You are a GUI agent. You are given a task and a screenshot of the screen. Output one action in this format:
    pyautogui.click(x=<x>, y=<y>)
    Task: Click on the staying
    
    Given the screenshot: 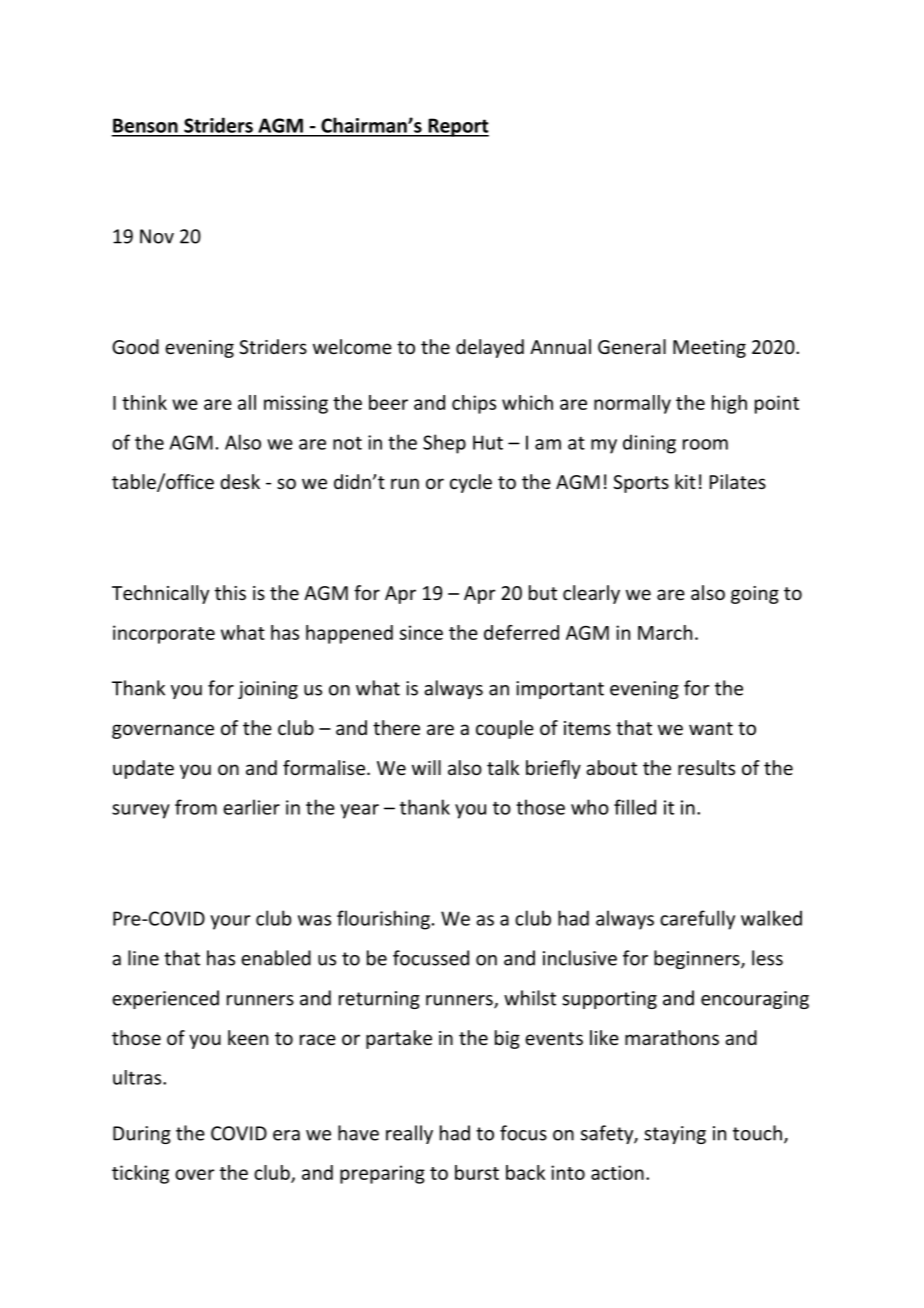 What is the action you would take?
    pyautogui.click(x=675, y=1135)
